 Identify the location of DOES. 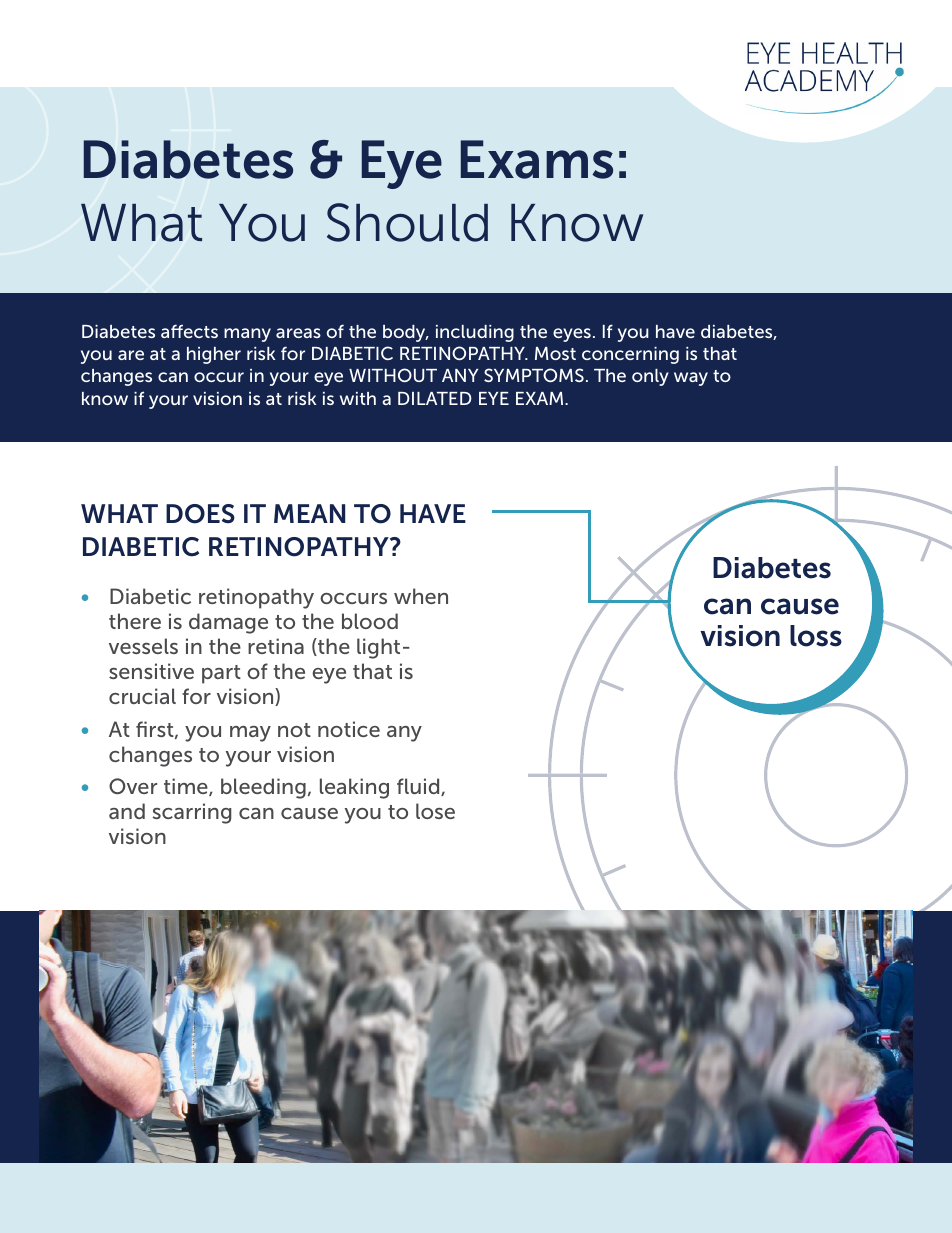
(200, 514).
